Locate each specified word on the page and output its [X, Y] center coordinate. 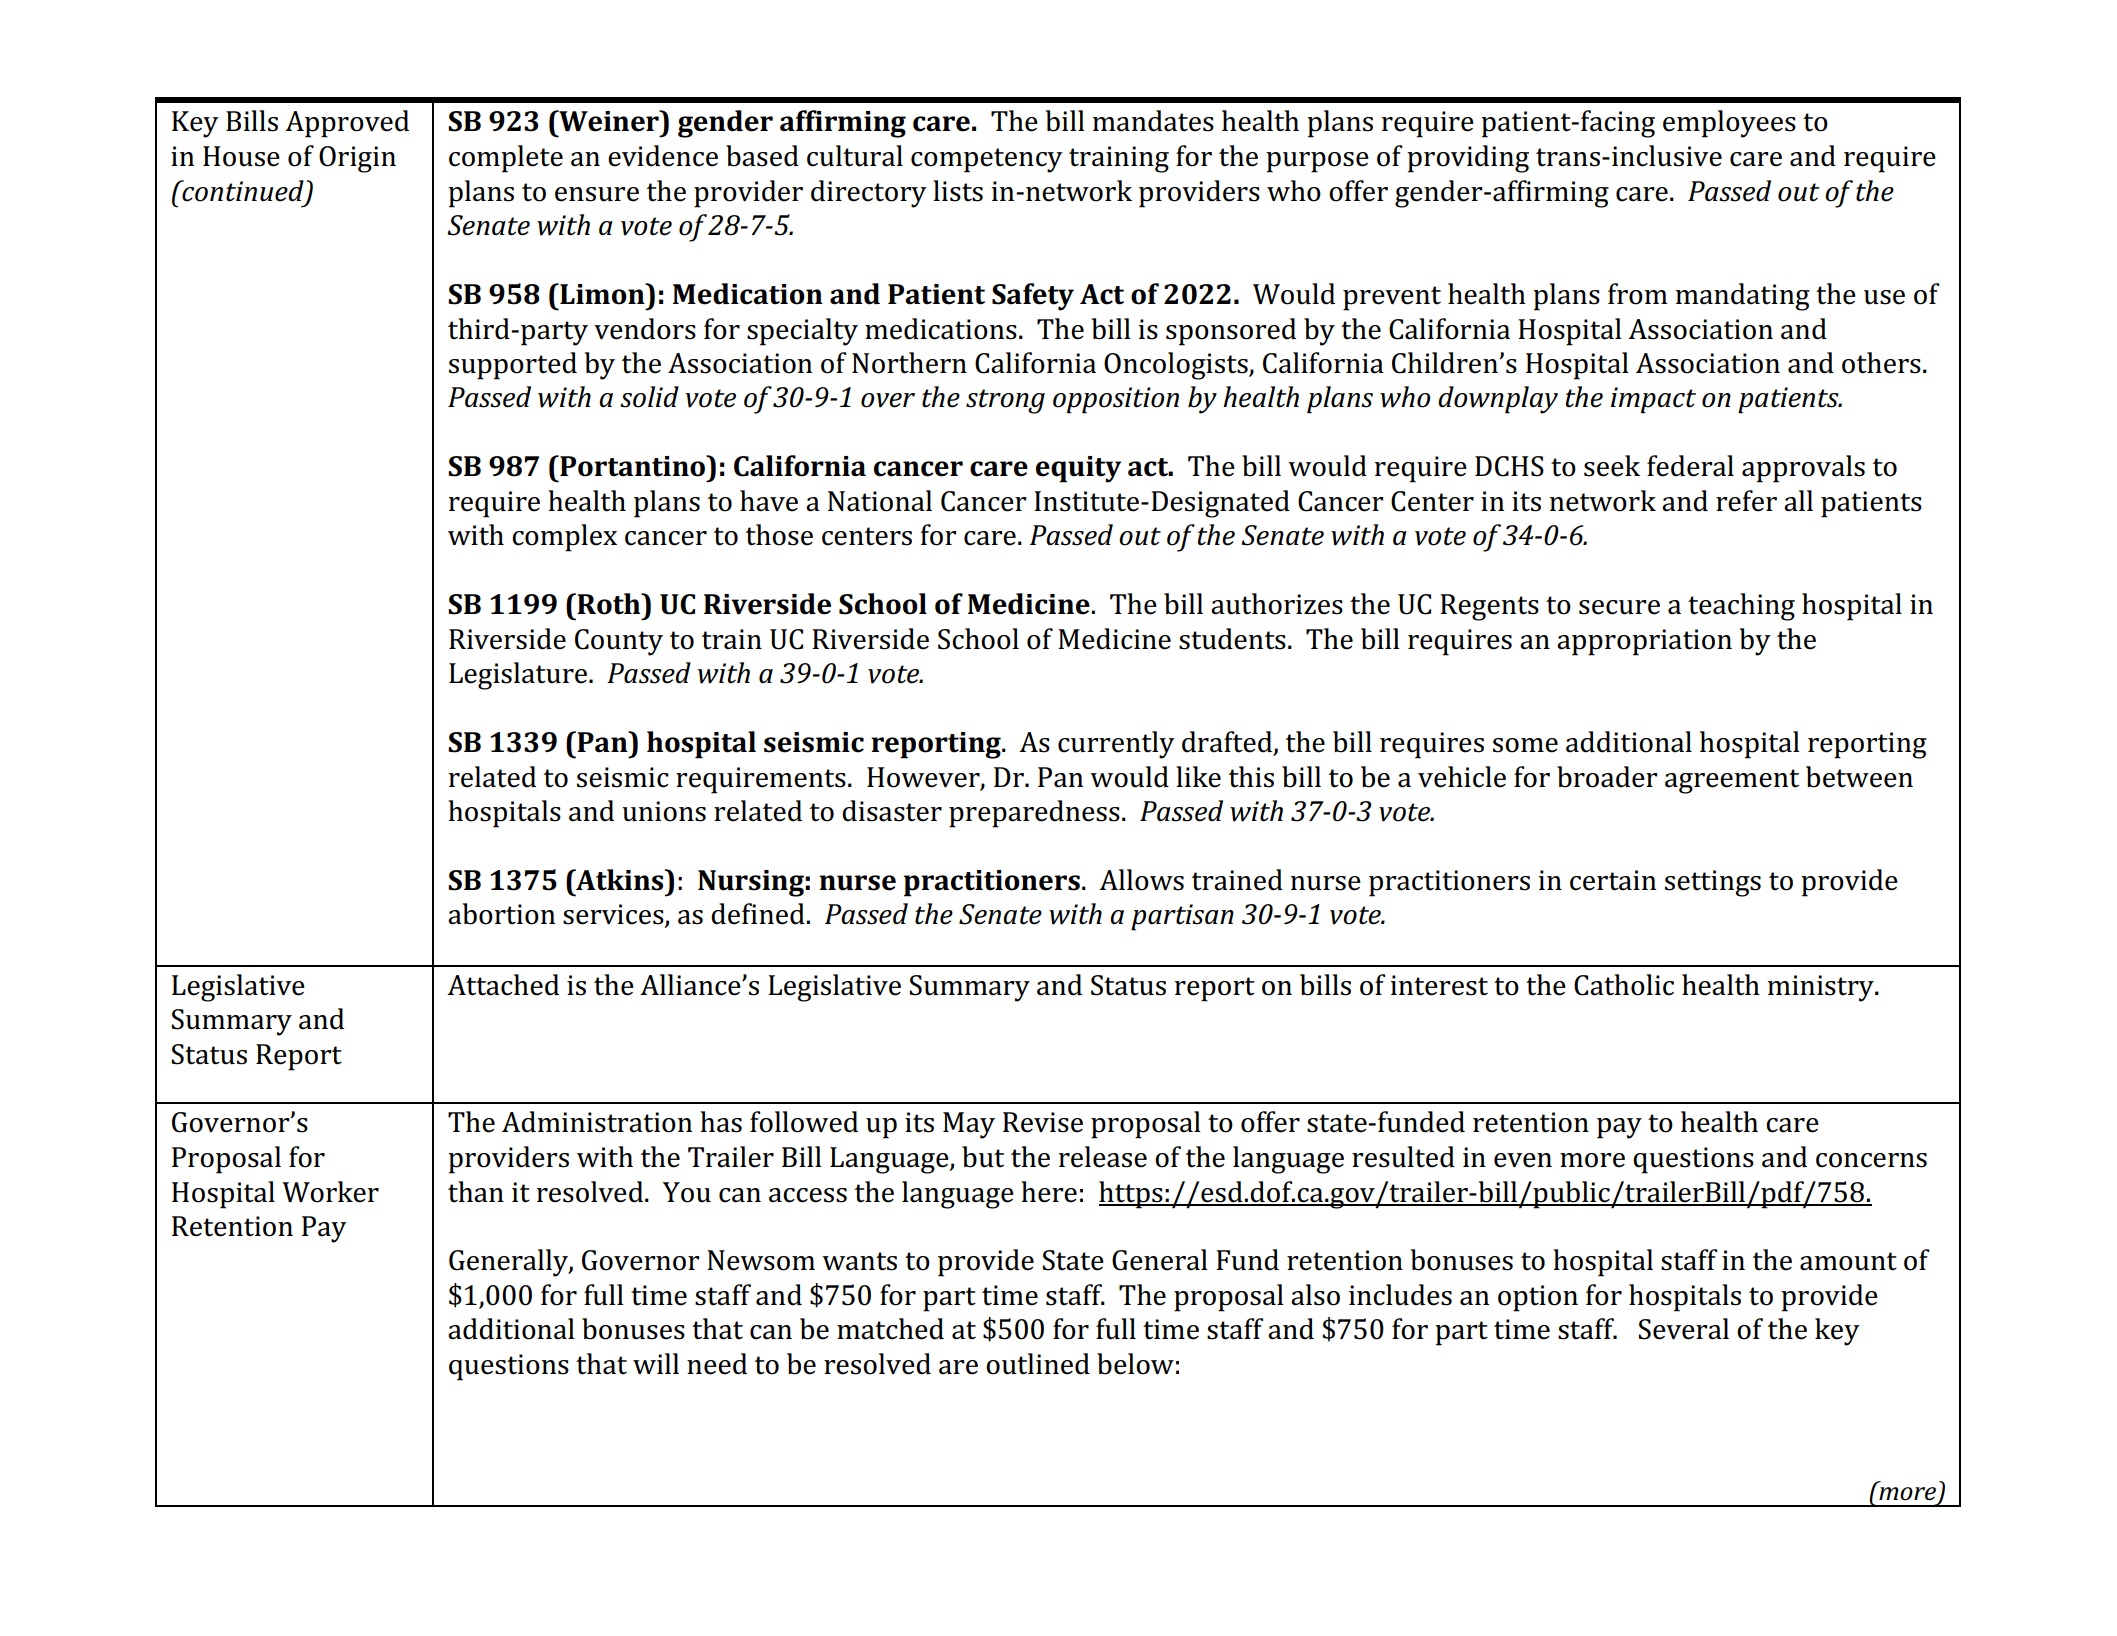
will [656, 1363]
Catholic [1624, 985]
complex [564, 538]
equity [1078, 469]
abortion [501, 914]
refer [1746, 501]
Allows [1141, 880]
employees [1729, 124]
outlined [1038, 1364]
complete [506, 159]
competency [987, 160]
